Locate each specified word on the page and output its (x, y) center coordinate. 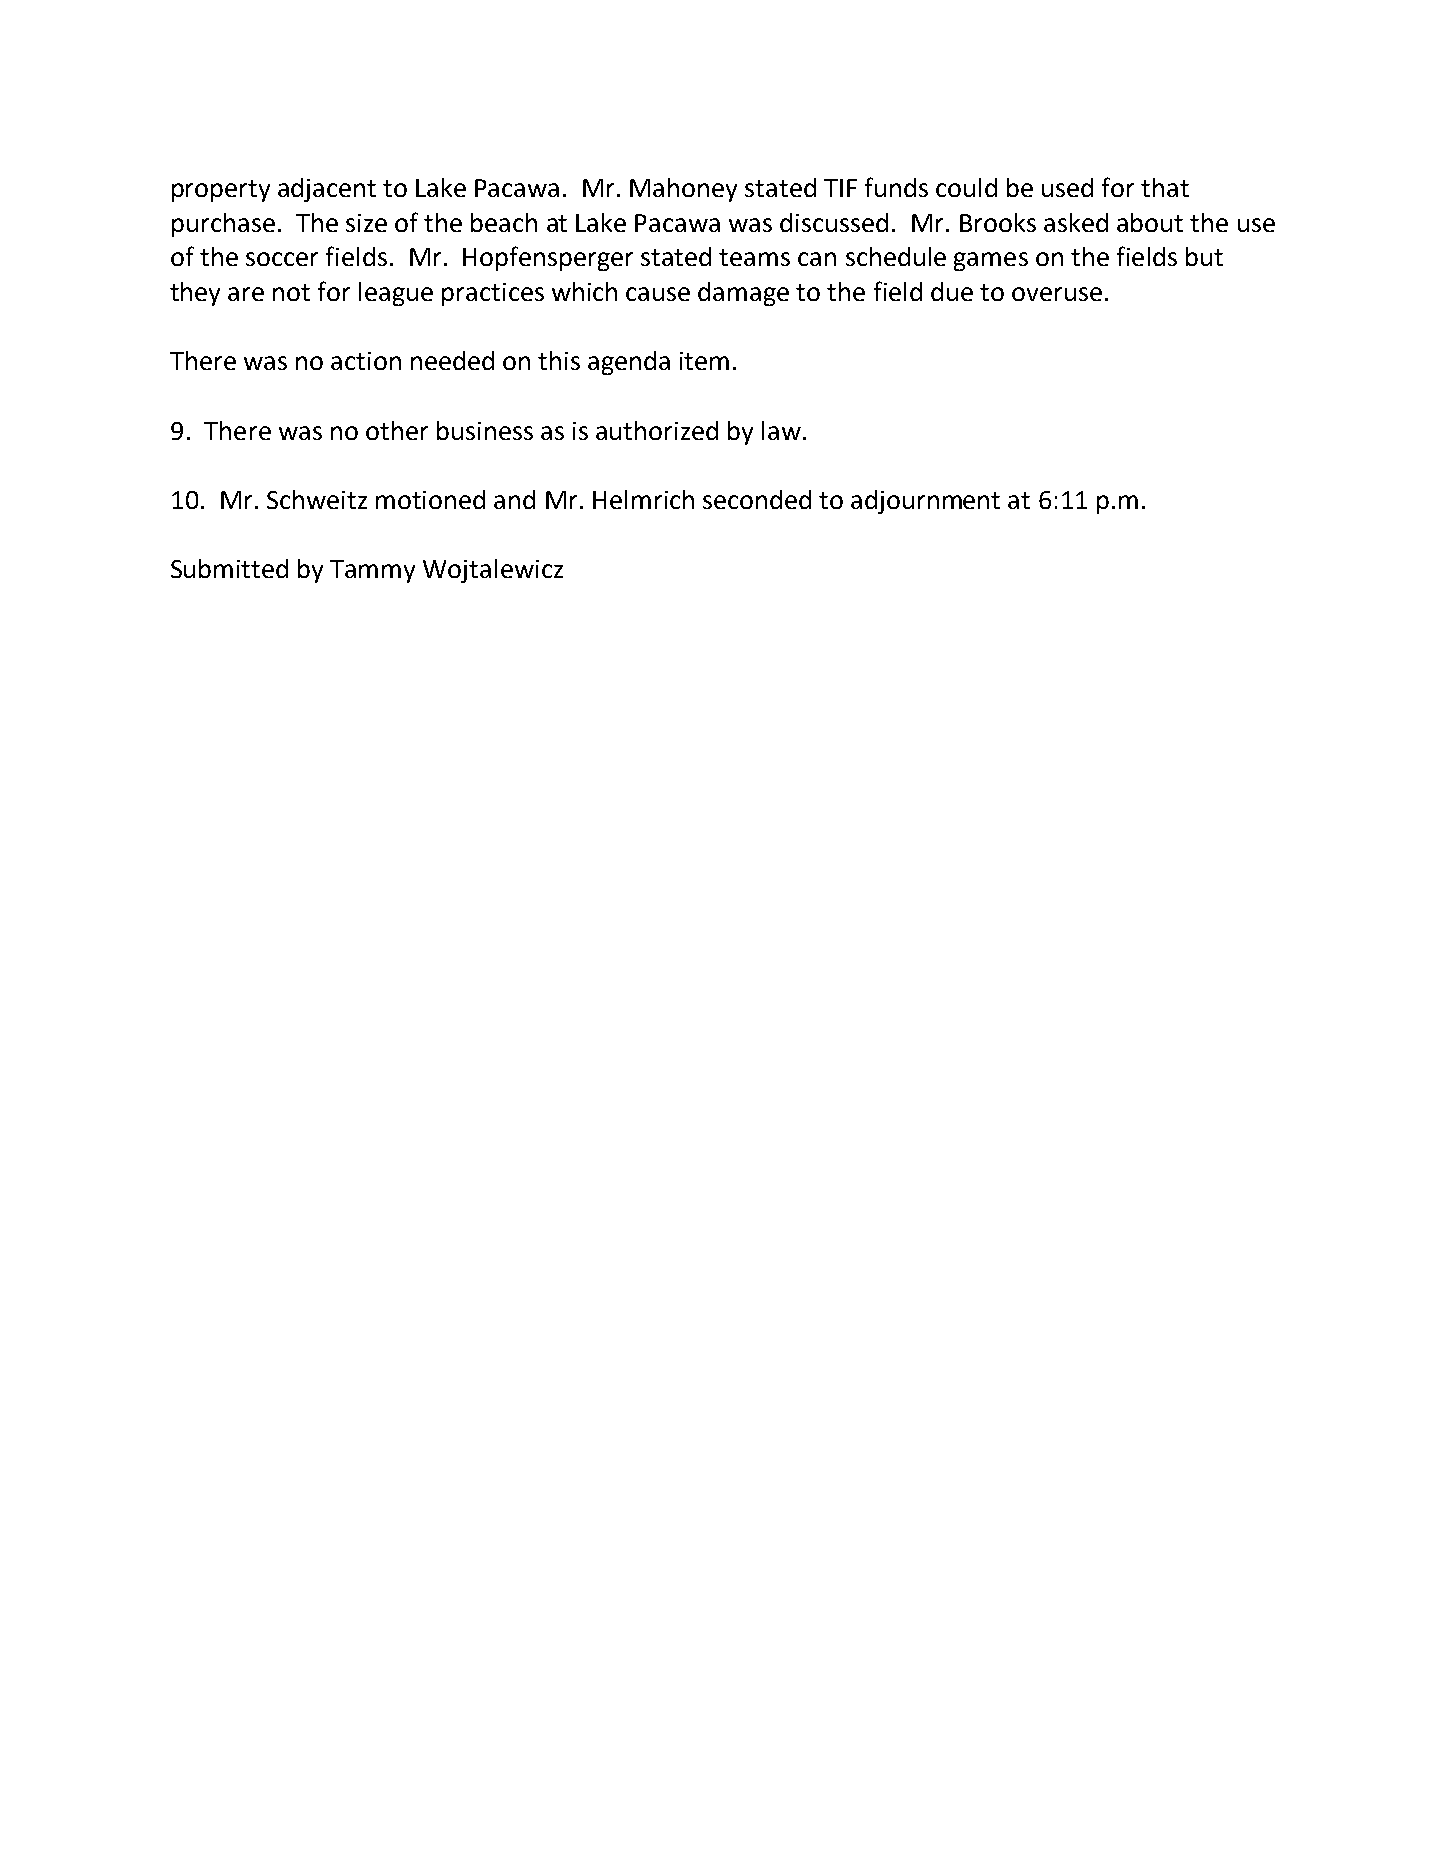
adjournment (925, 502)
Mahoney (683, 190)
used (1067, 187)
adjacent (327, 190)
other (397, 430)
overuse (1057, 294)
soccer (282, 259)
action (366, 361)
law (781, 430)
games (991, 261)
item (704, 361)
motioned (430, 499)
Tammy (372, 571)
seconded (757, 499)
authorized (657, 430)
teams (754, 257)
